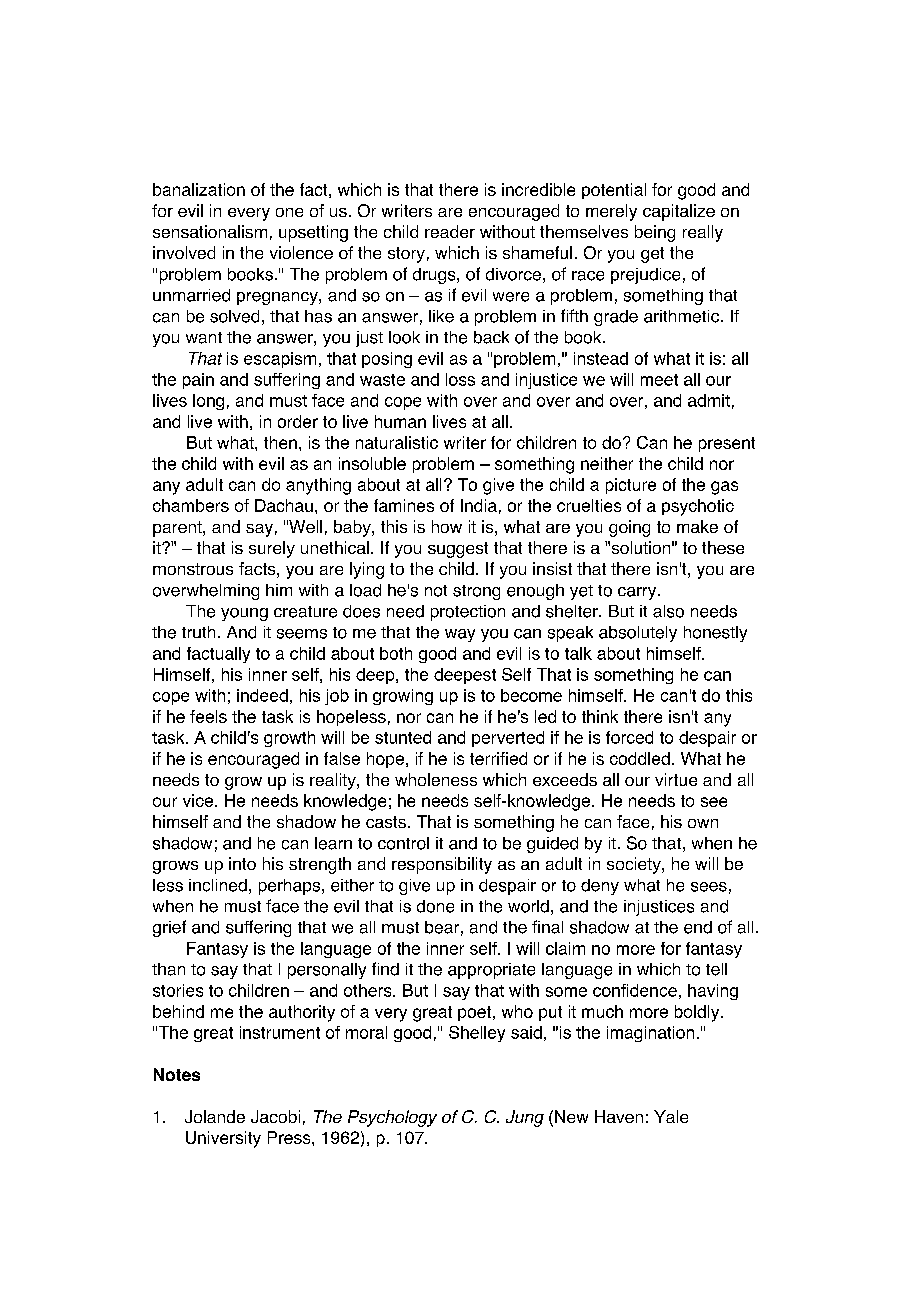 This screenshot has width=924, height=1308. I want to click on being, so click(655, 233).
